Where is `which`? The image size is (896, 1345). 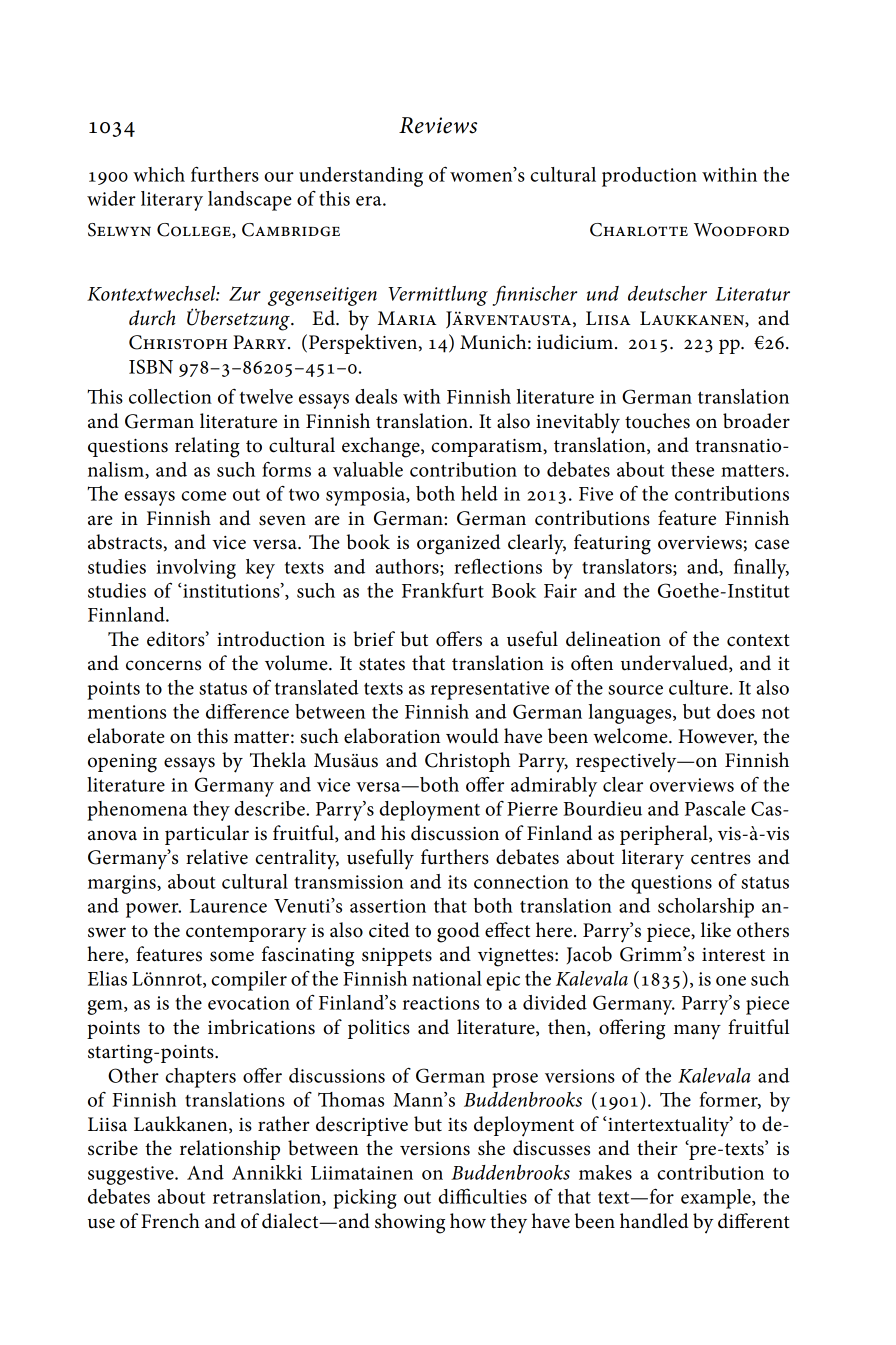
which is located at coordinates (159, 174).
